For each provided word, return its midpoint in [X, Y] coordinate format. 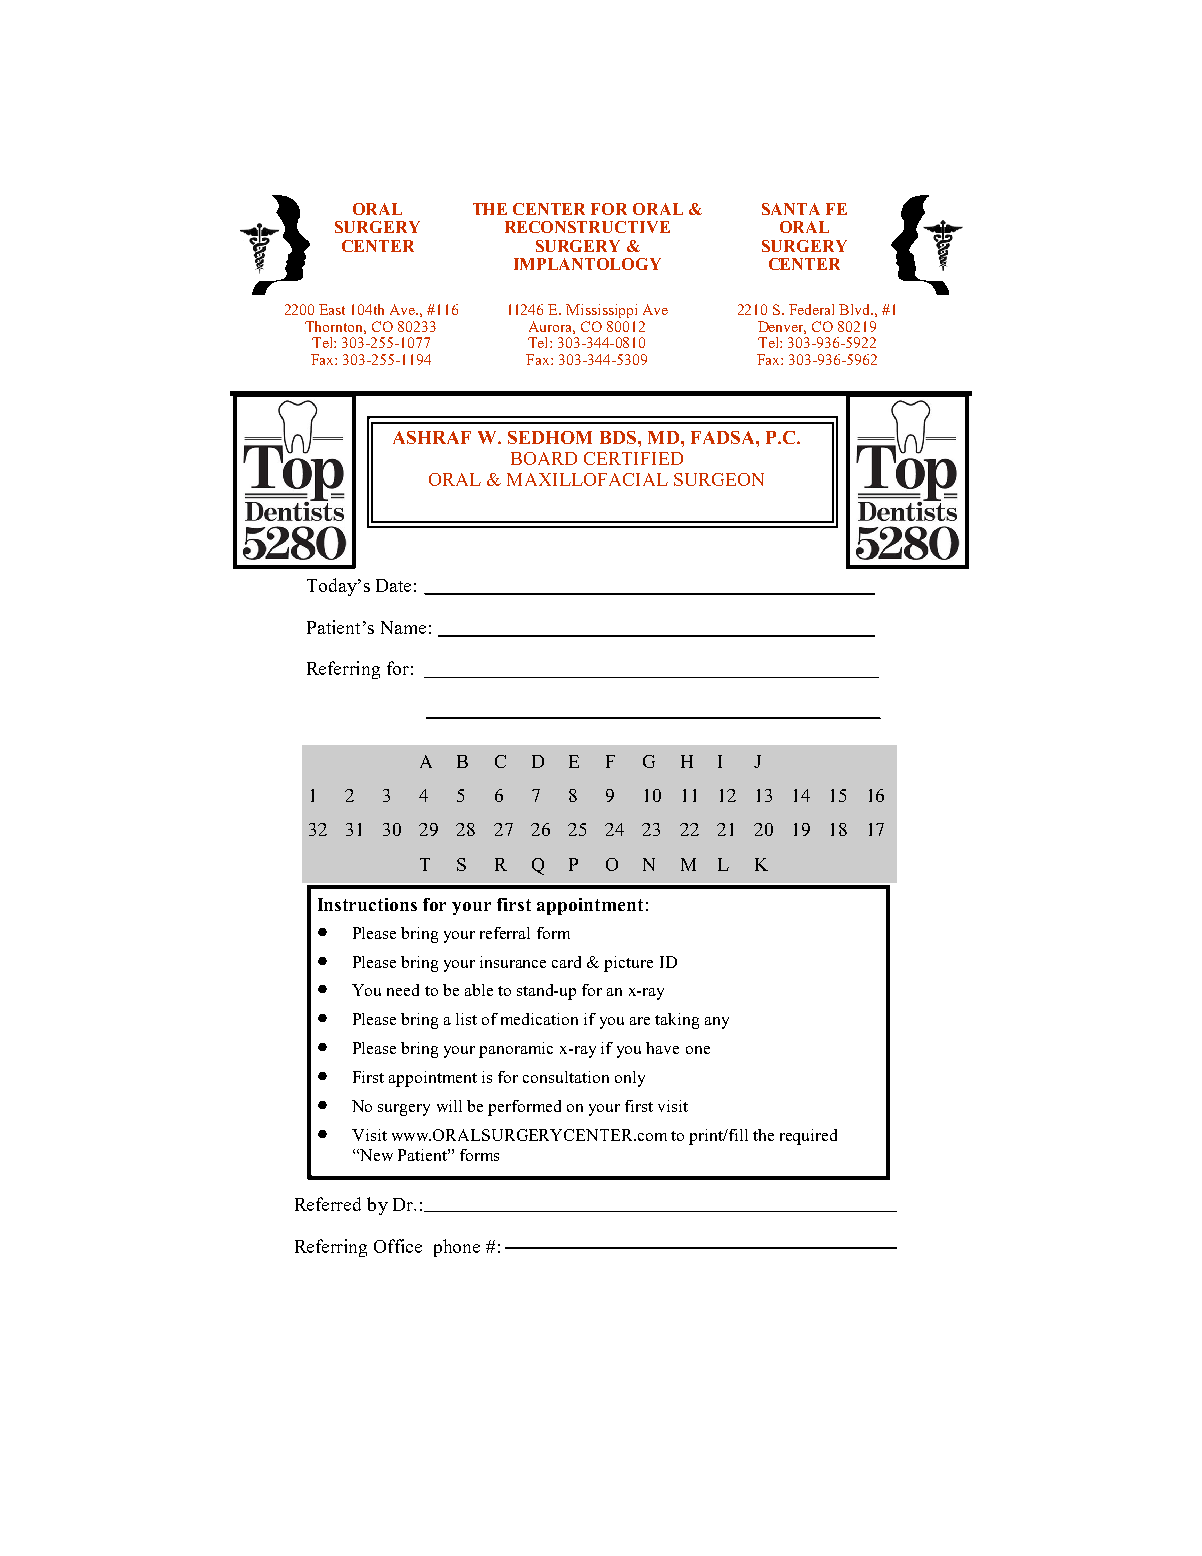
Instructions [367, 904]
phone [457, 1248]
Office [398, 1246]
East [332, 309]
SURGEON [719, 479]
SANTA [791, 209]
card [566, 962]
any [717, 1023]
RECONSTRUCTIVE [587, 227]
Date [393, 585]
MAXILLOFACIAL [587, 479]
